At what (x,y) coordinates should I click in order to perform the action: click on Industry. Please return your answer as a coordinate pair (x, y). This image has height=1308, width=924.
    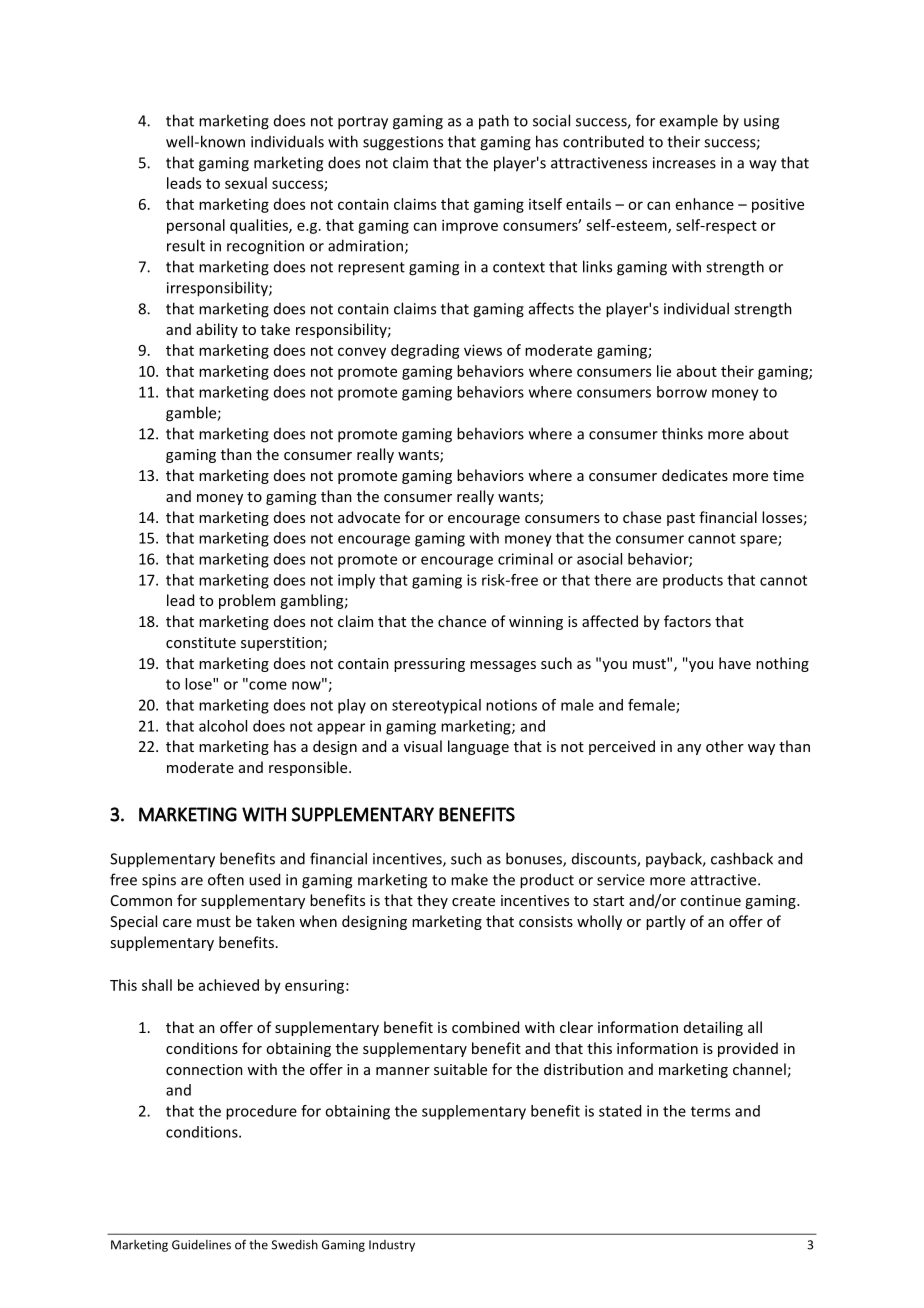
    Looking at the image, I should click on (392, 1246).
